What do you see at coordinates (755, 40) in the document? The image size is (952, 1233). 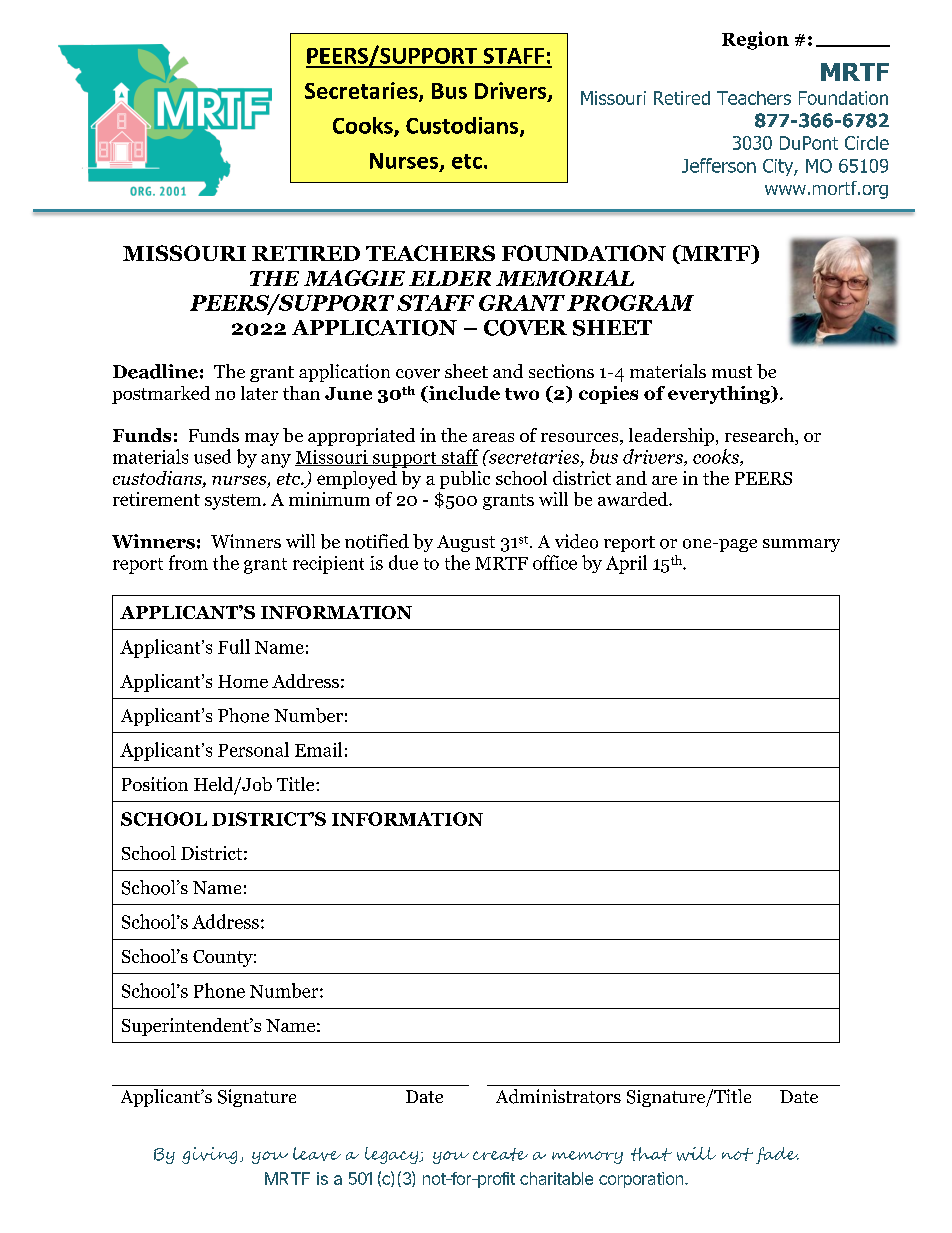 I see `Region` at bounding box center [755, 40].
